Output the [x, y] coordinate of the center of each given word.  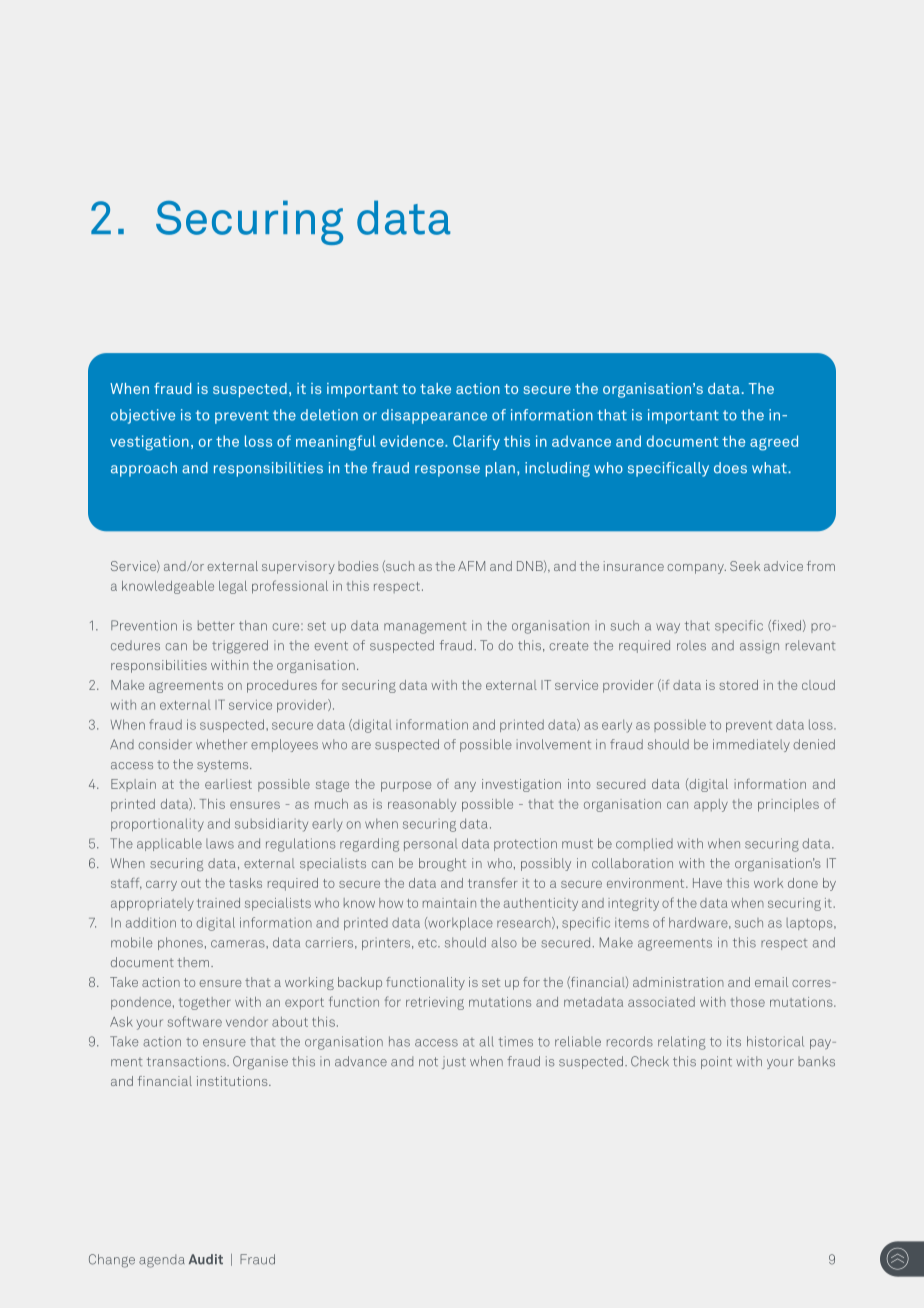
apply [711, 805]
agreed [774, 443]
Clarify [476, 442]
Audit [206, 1259]
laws [220, 844]
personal [430, 845]
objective [143, 416]
